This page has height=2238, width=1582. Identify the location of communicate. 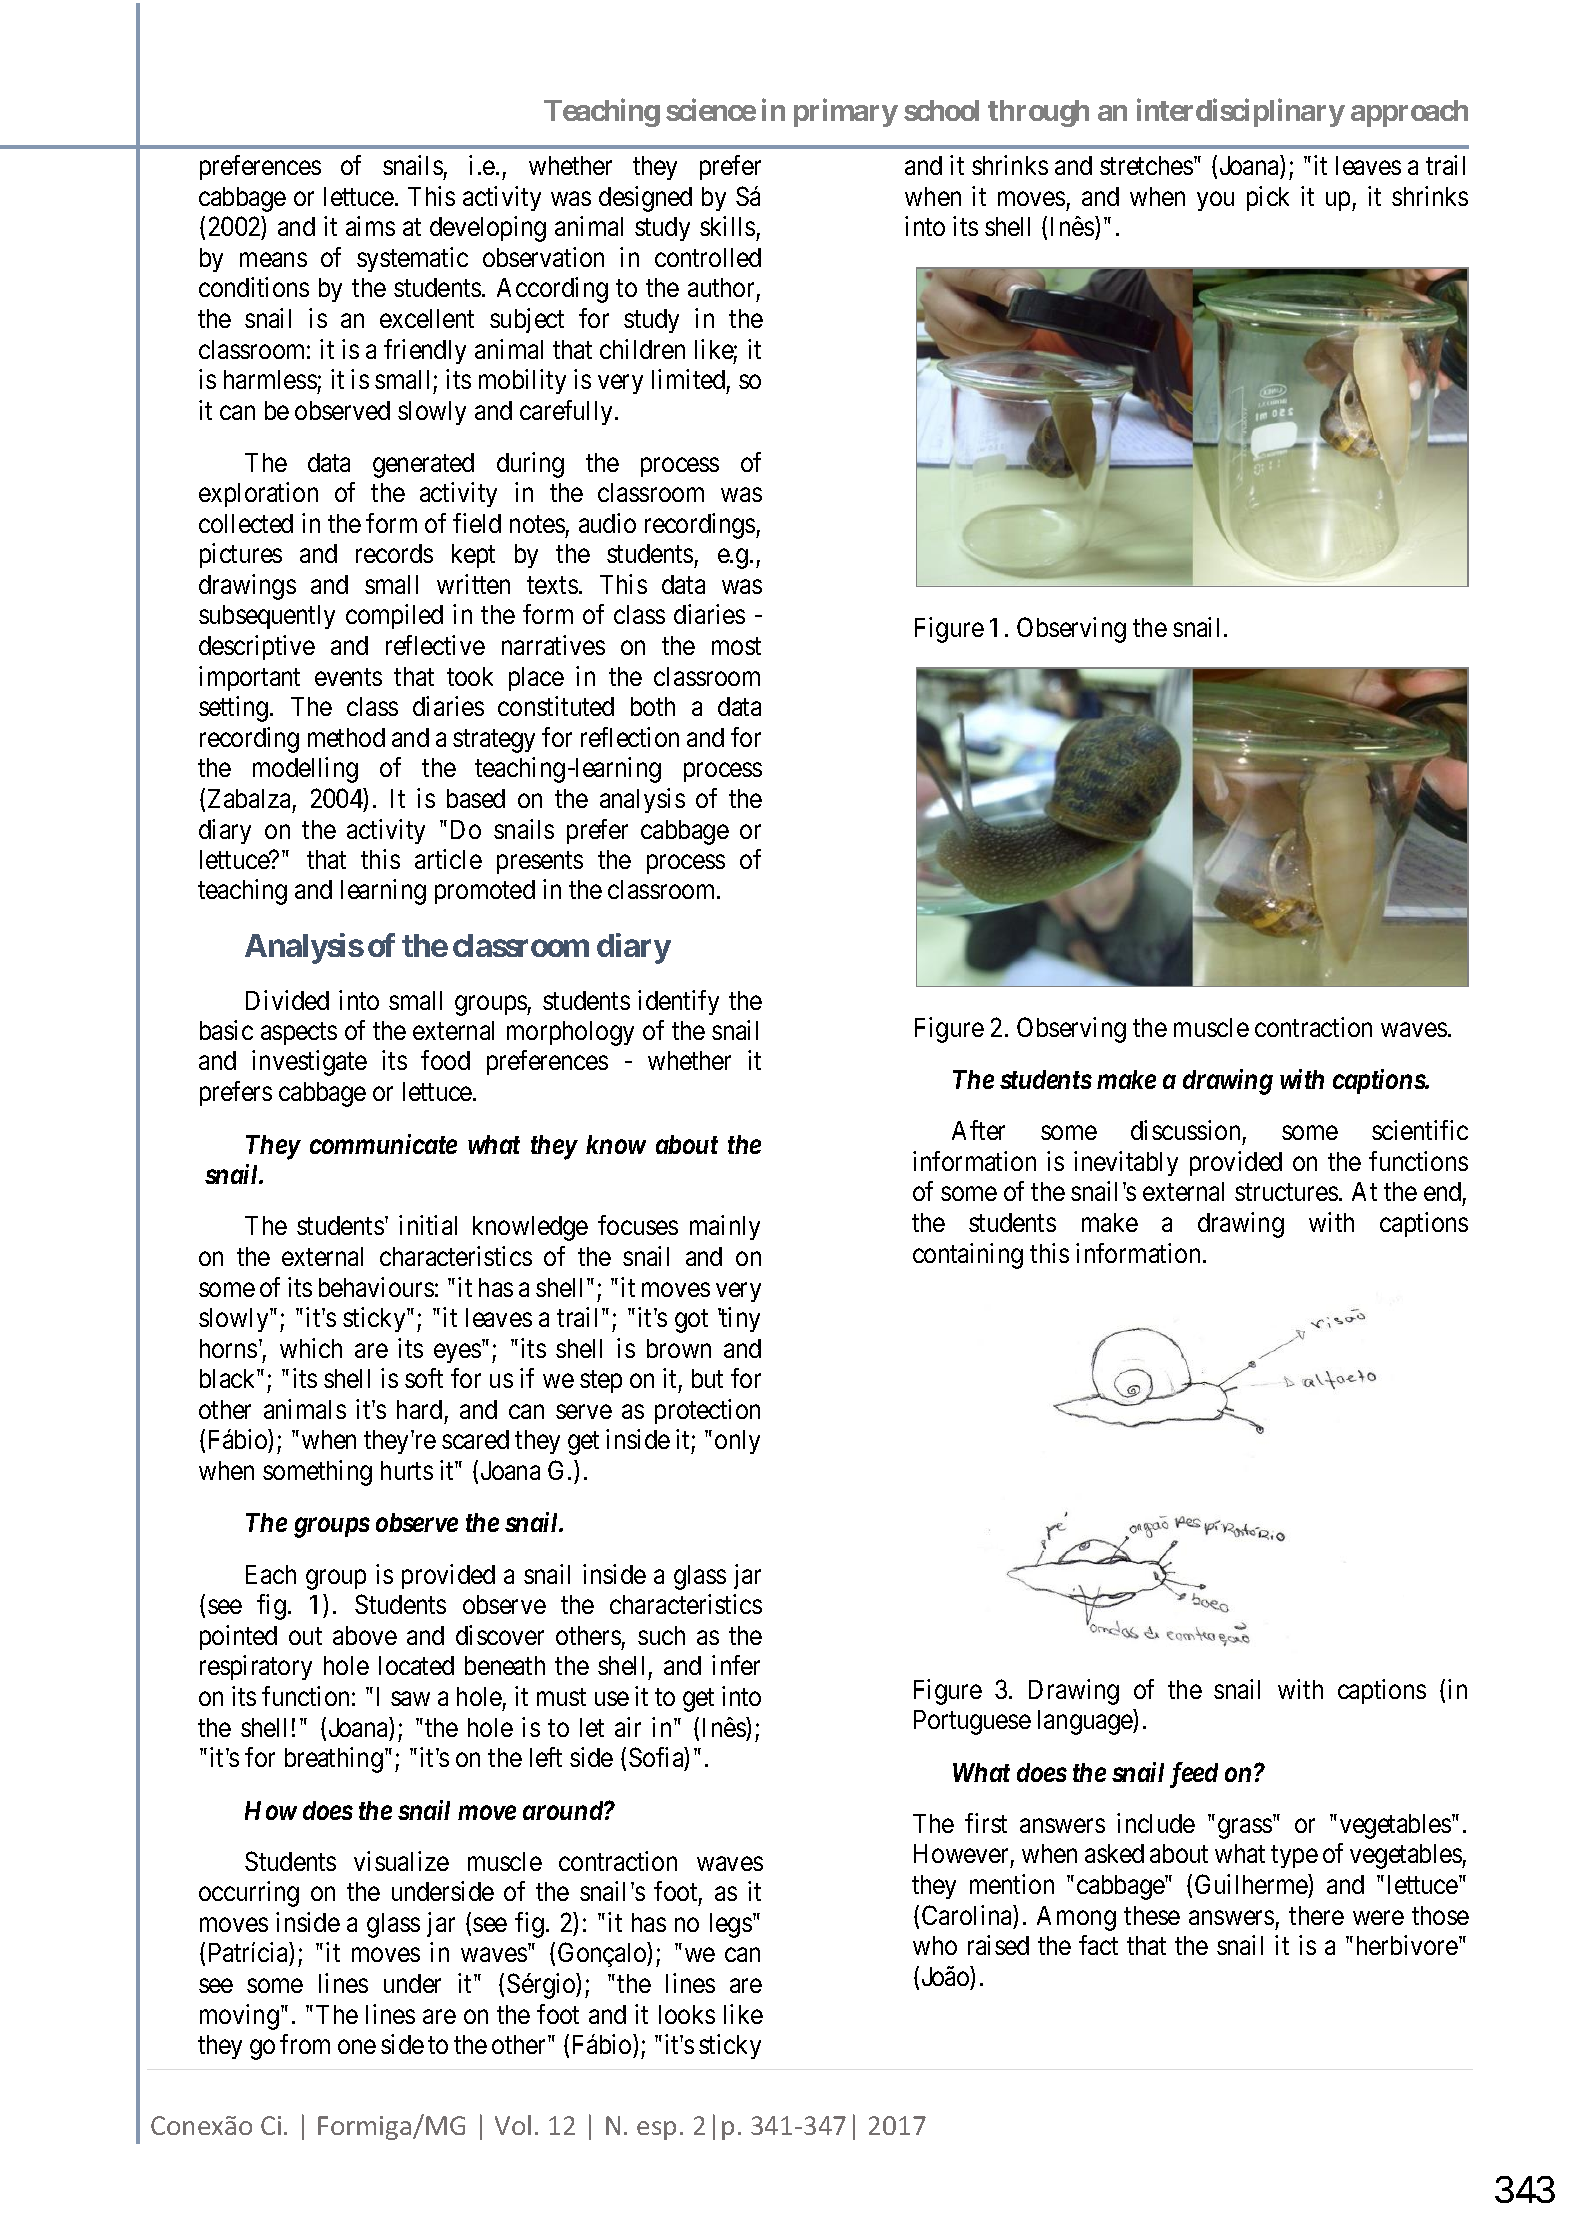
(383, 1144).
